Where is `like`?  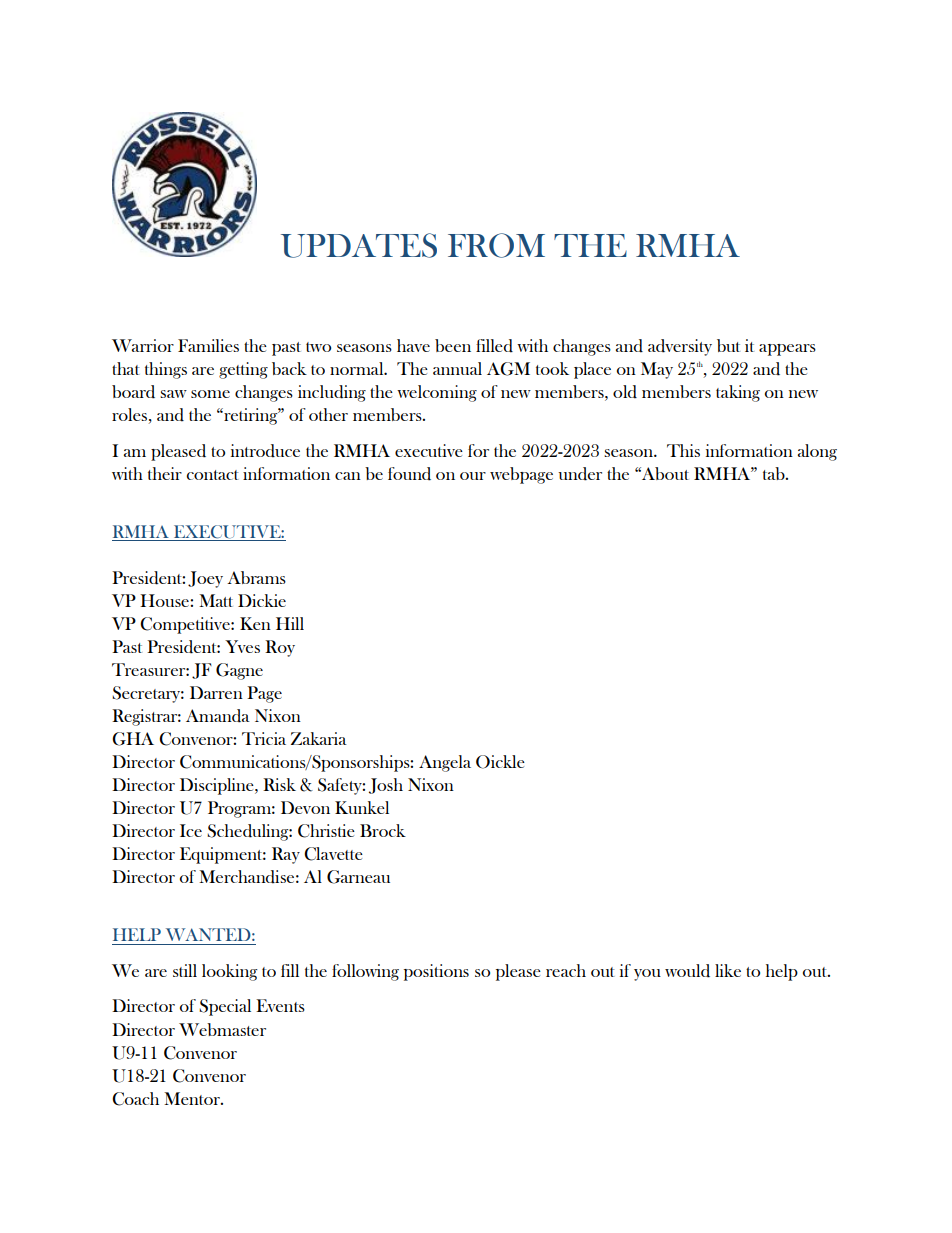 like is located at coordinates (728, 970).
